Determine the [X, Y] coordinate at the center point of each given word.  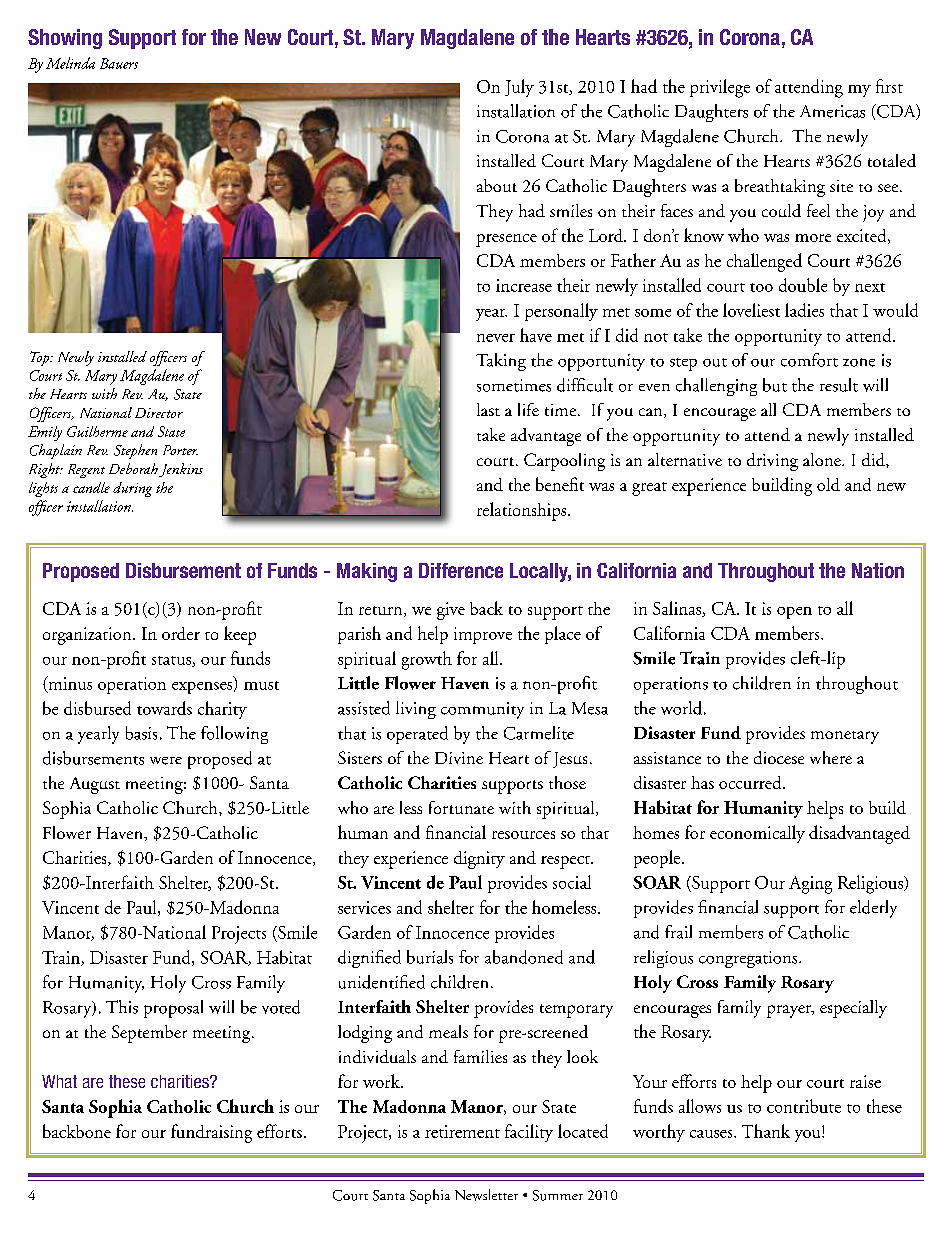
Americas [832, 111]
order [181, 633]
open [794, 613]
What [59, 1081]
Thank [766, 1131]
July [519, 88]
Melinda [70, 63]
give [451, 611]
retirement [462, 1131]
